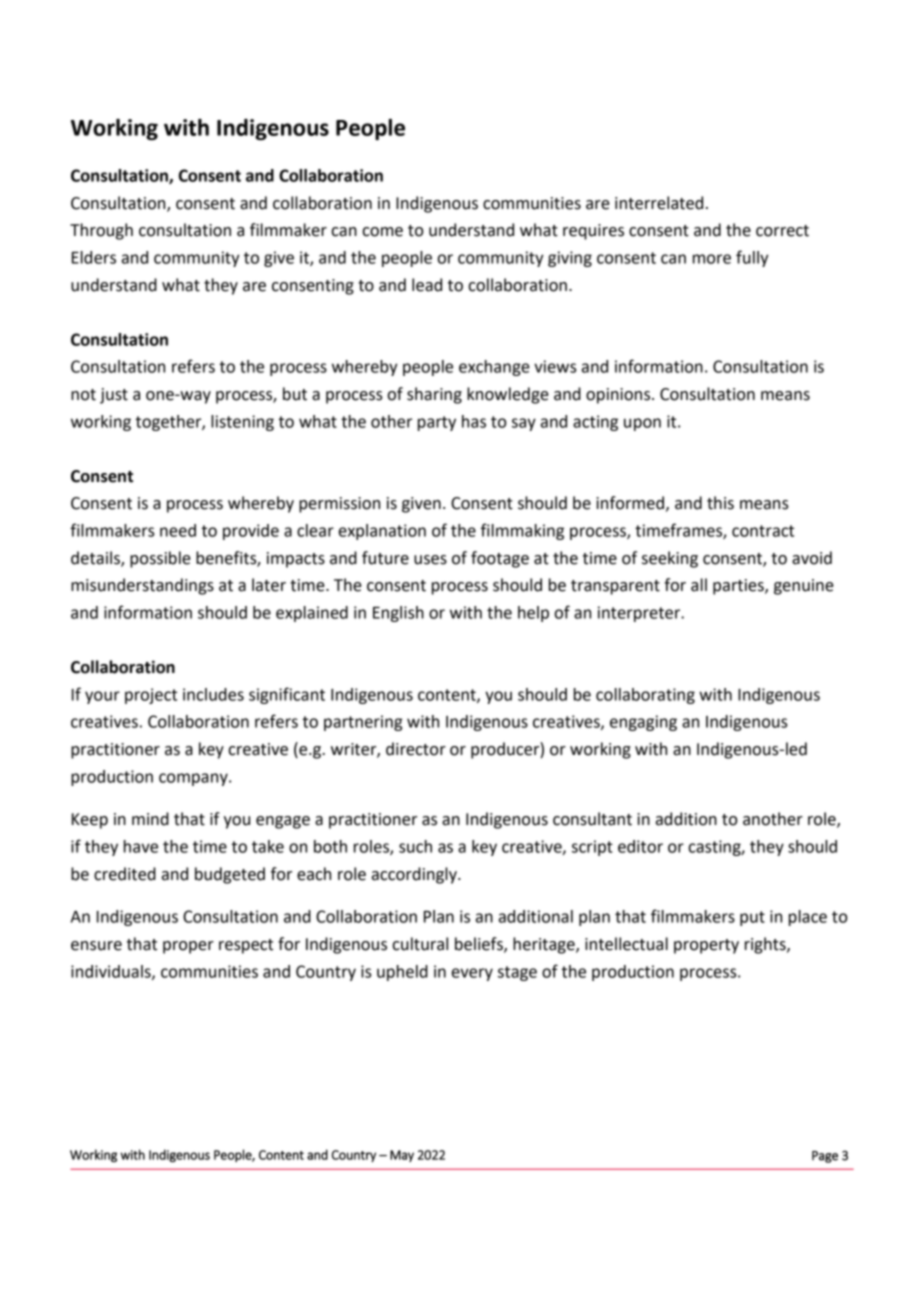  Describe the element at coordinates (382, 232) in the screenshot. I see `come` at that location.
